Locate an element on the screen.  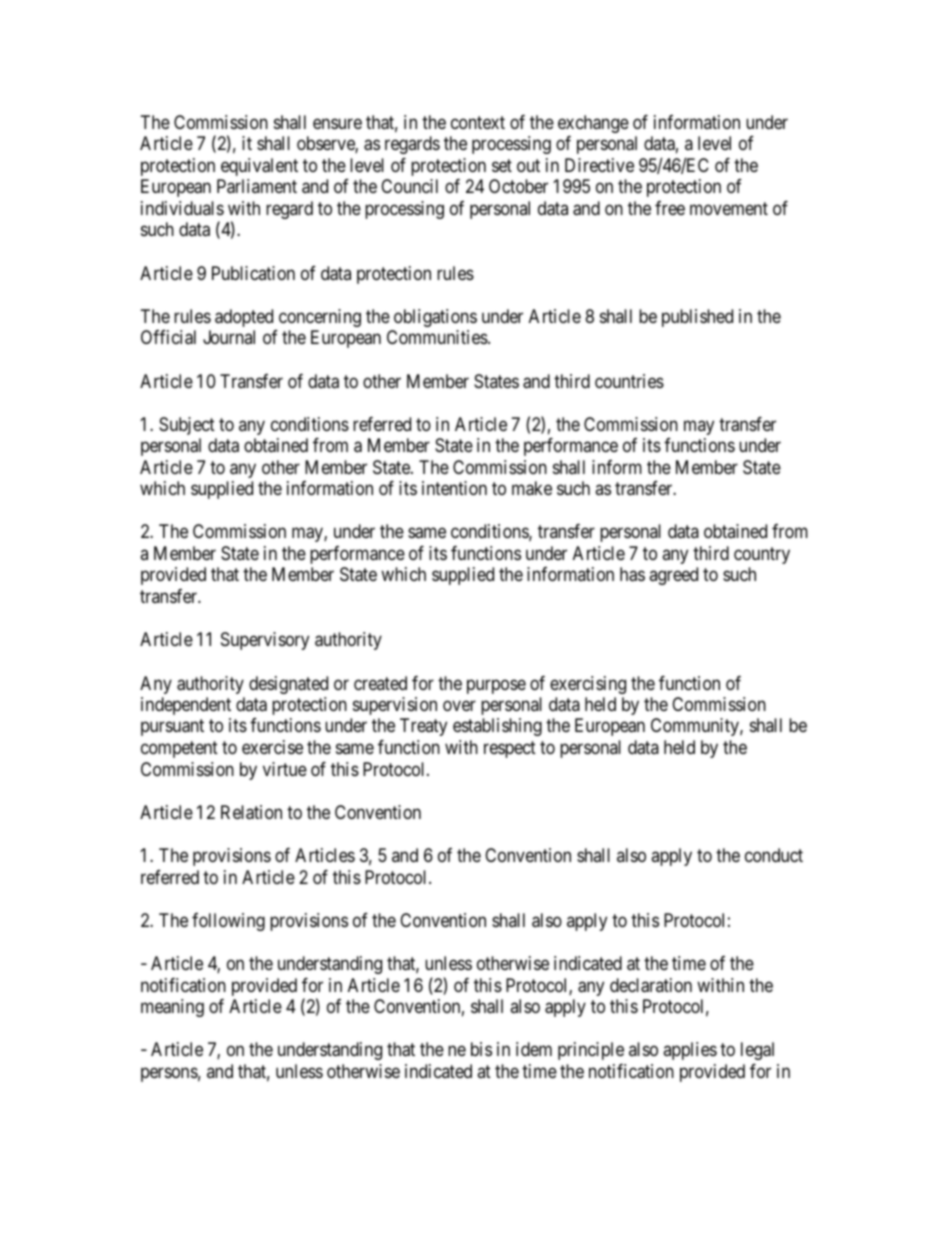
bis is located at coordinates (481, 1049).
